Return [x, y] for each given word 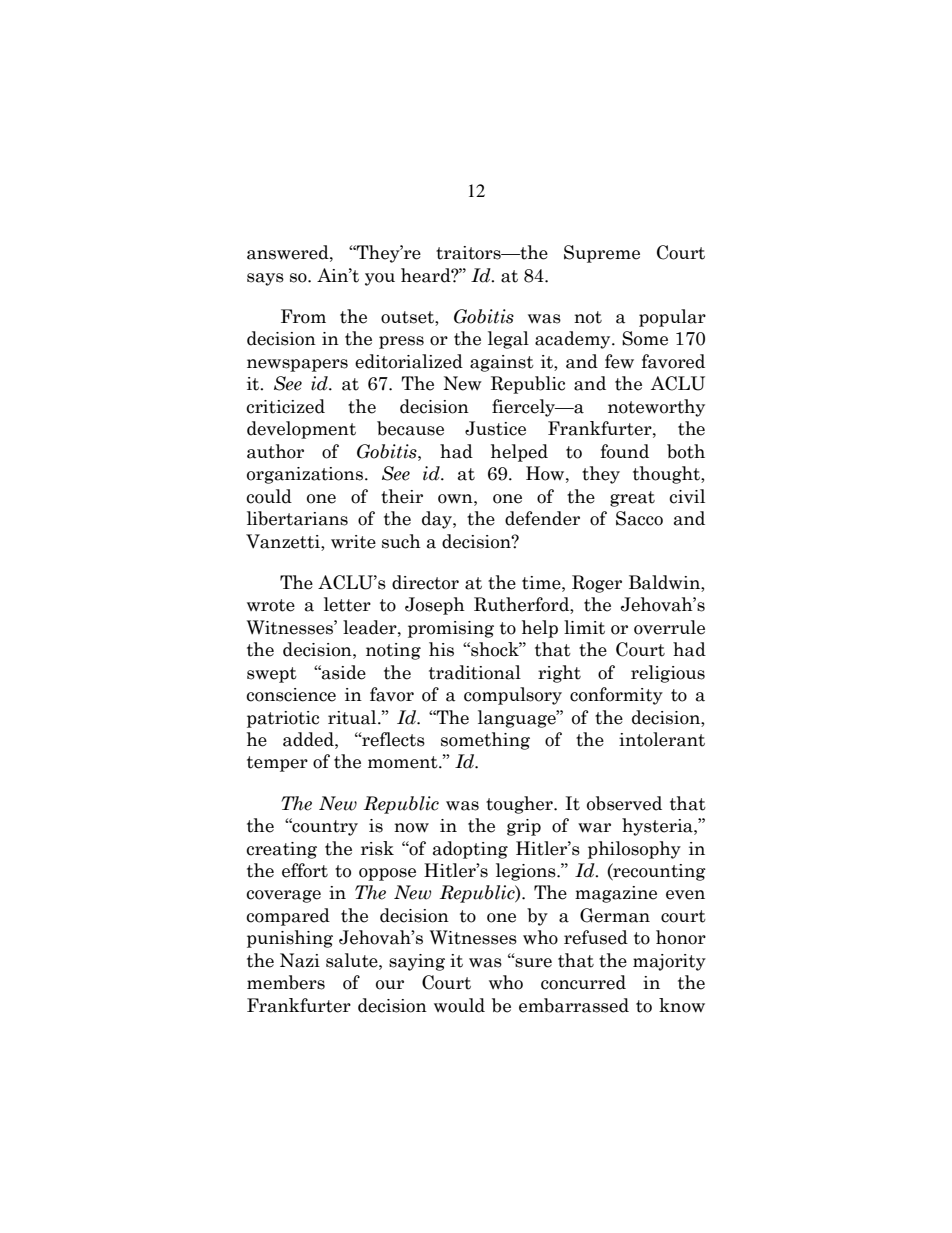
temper [277, 764]
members [286, 982]
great [632, 499]
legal [508, 340]
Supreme [602, 254]
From [303, 316]
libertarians [297, 518]
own [456, 499]
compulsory [513, 696]
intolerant [662, 739]
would [459, 1005]
